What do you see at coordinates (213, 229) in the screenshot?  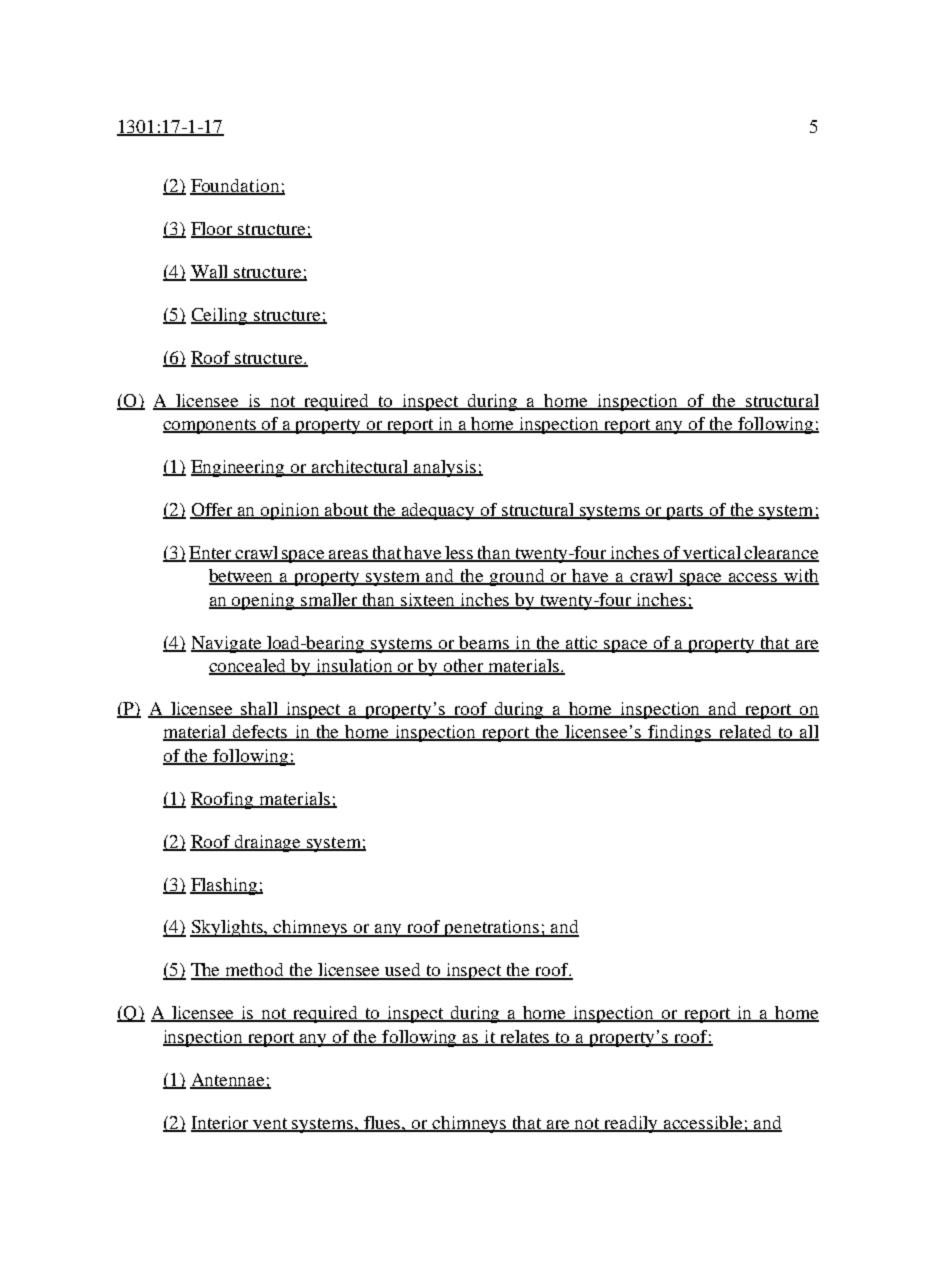 I see `Floor` at bounding box center [213, 229].
